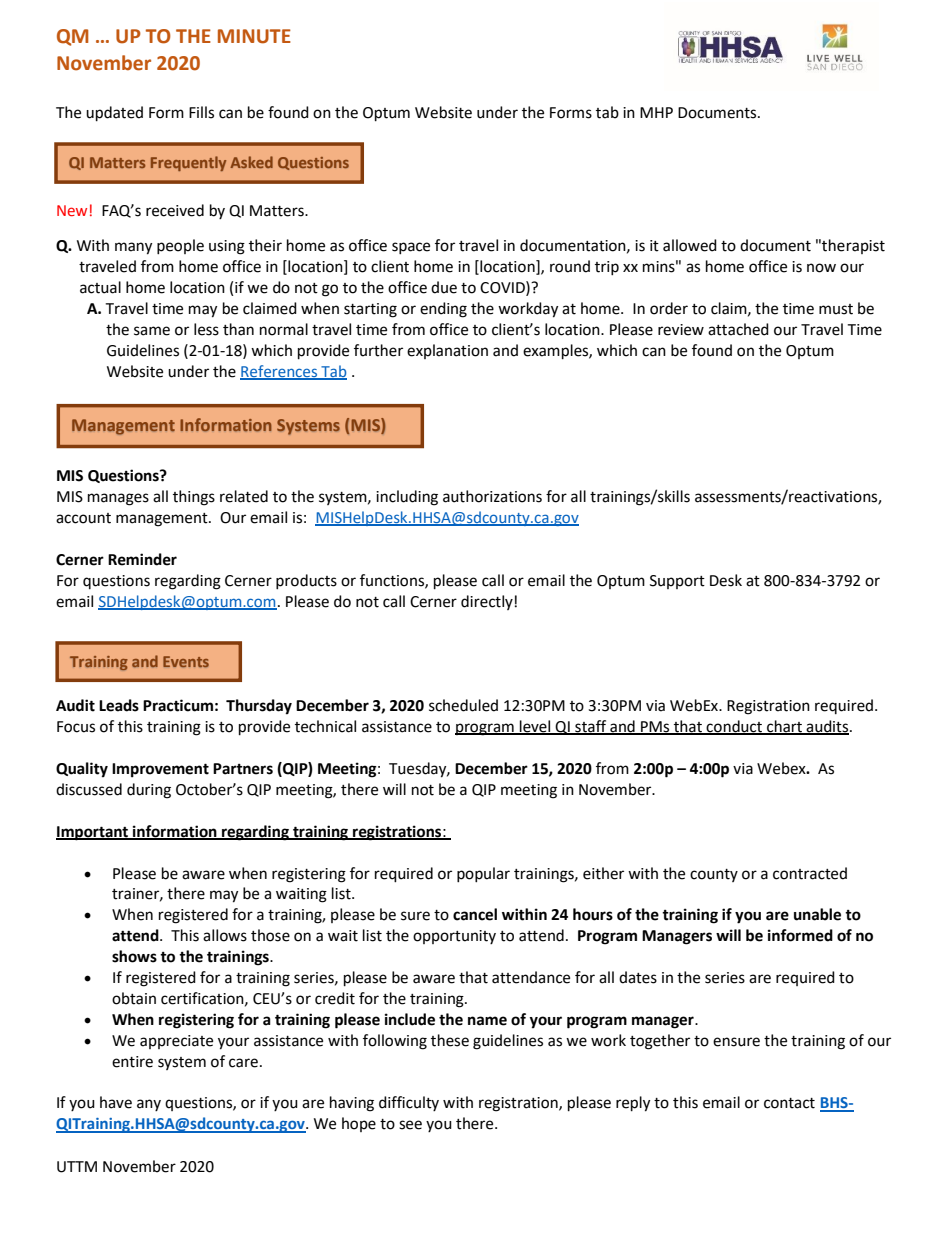 This document has width=952, height=1233. Describe the element at coordinates (116, 1102) in the document. I see `have` at that location.
